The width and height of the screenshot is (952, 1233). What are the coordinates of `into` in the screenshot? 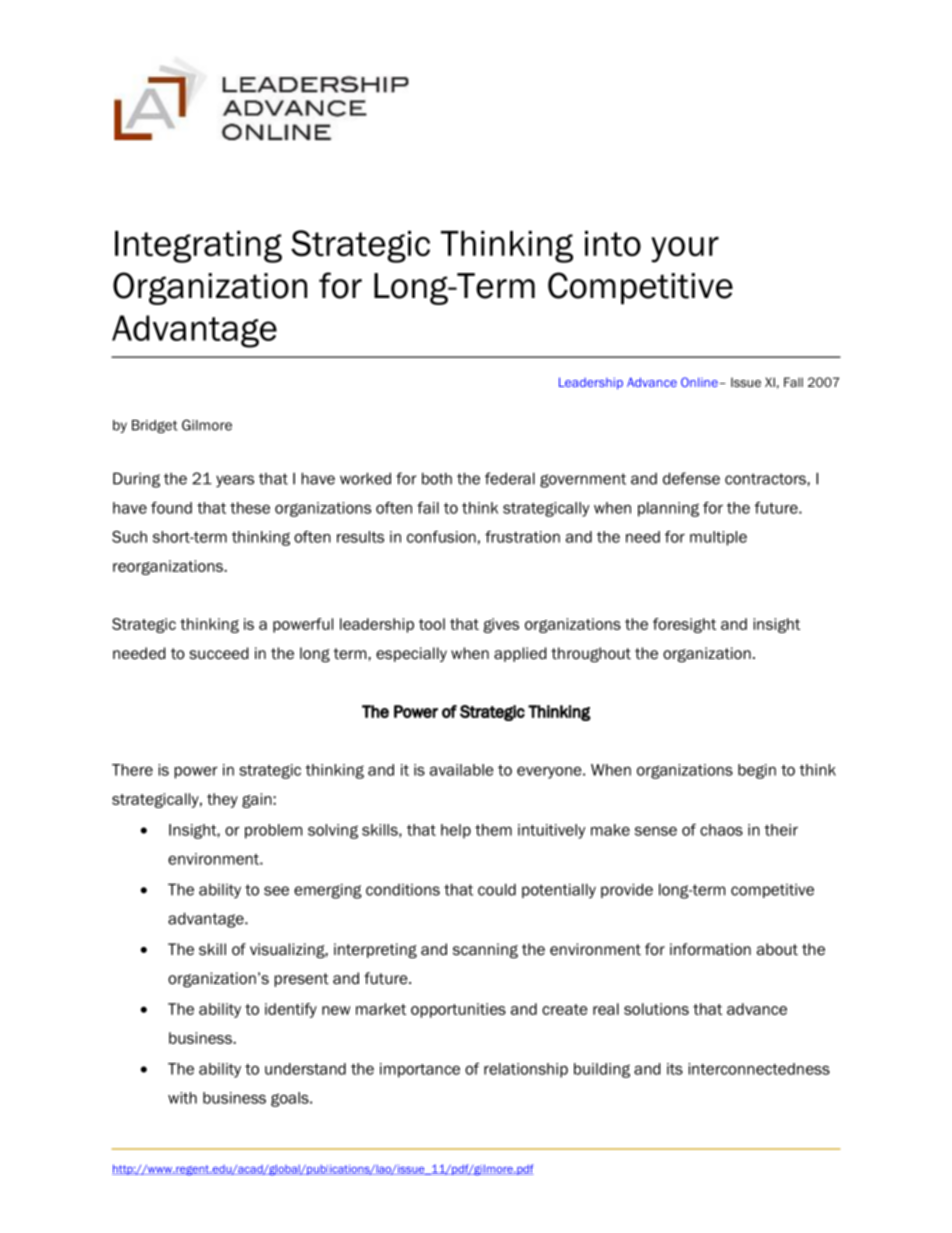 It's located at (613, 244).
